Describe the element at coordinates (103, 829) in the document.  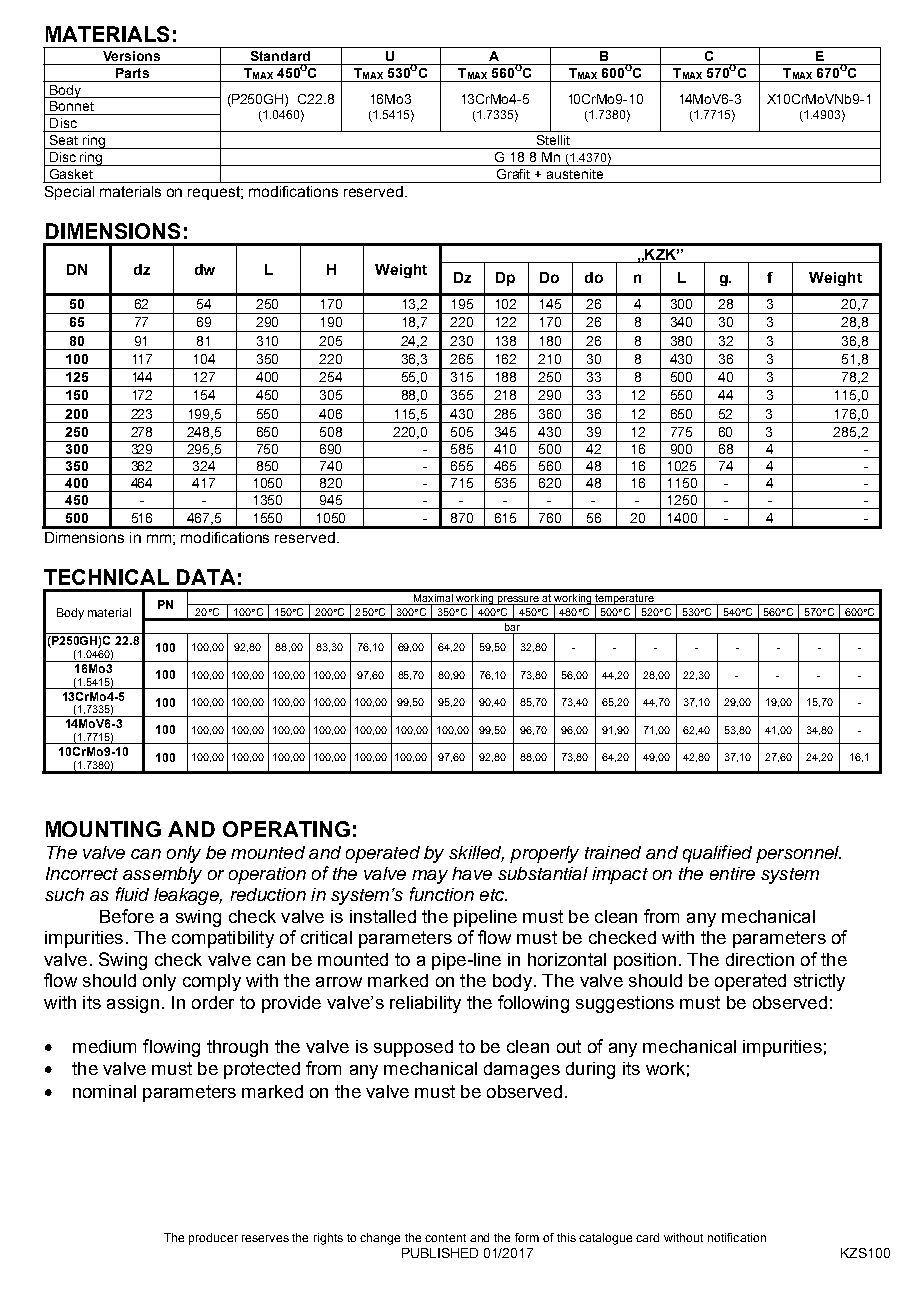
I see `MOUNTING` at that location.
